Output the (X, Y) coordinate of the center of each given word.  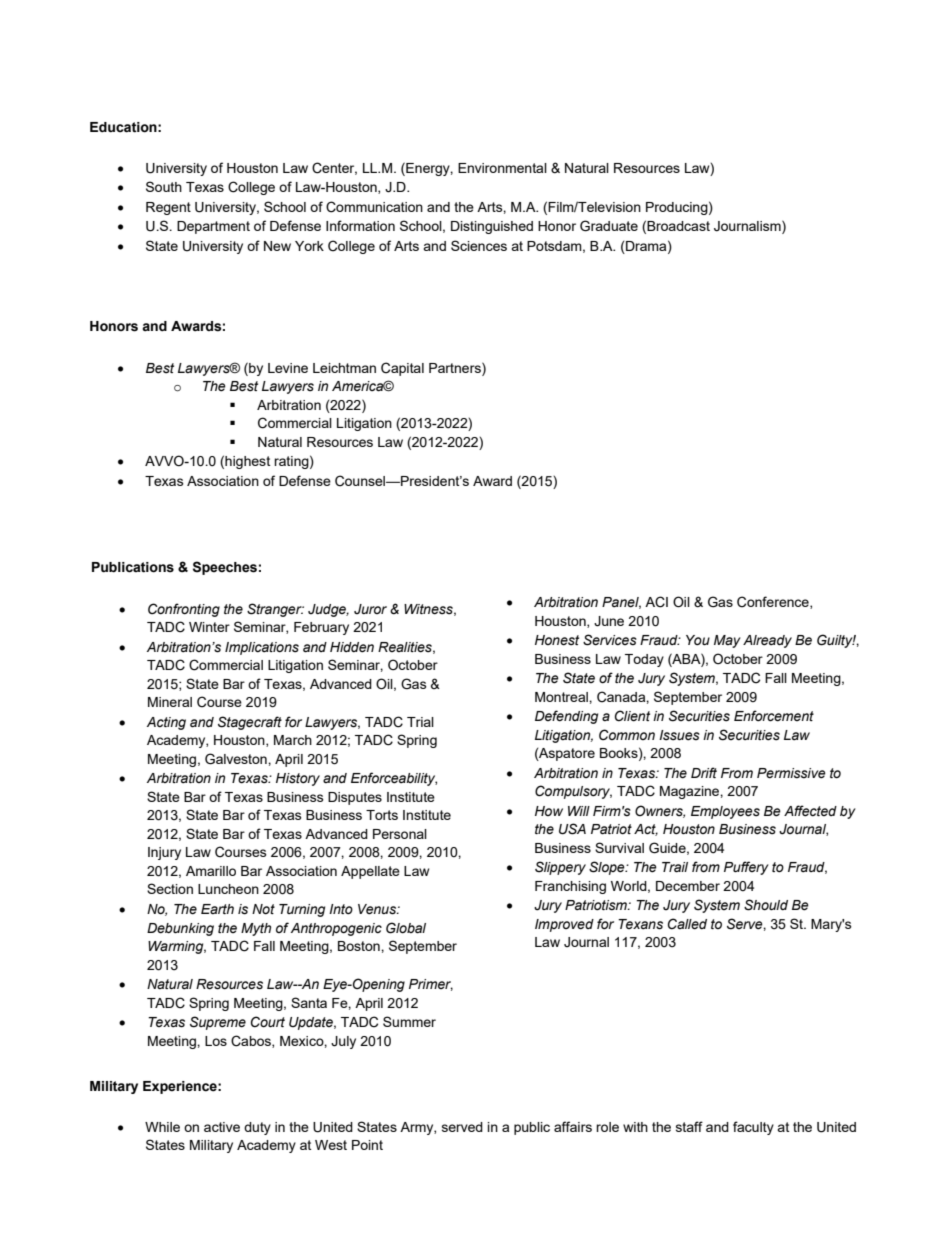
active (222, 1127)
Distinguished (492, 227)
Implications (262, 648)
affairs (573, 1126)
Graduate (609, 226)
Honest (557, 640)
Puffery (746, 868)
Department (213, 227)
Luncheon (228, 889)
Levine (288, 368)
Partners (456, 367)
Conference (774, 602)
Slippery (560, 868)
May (727, 641)
